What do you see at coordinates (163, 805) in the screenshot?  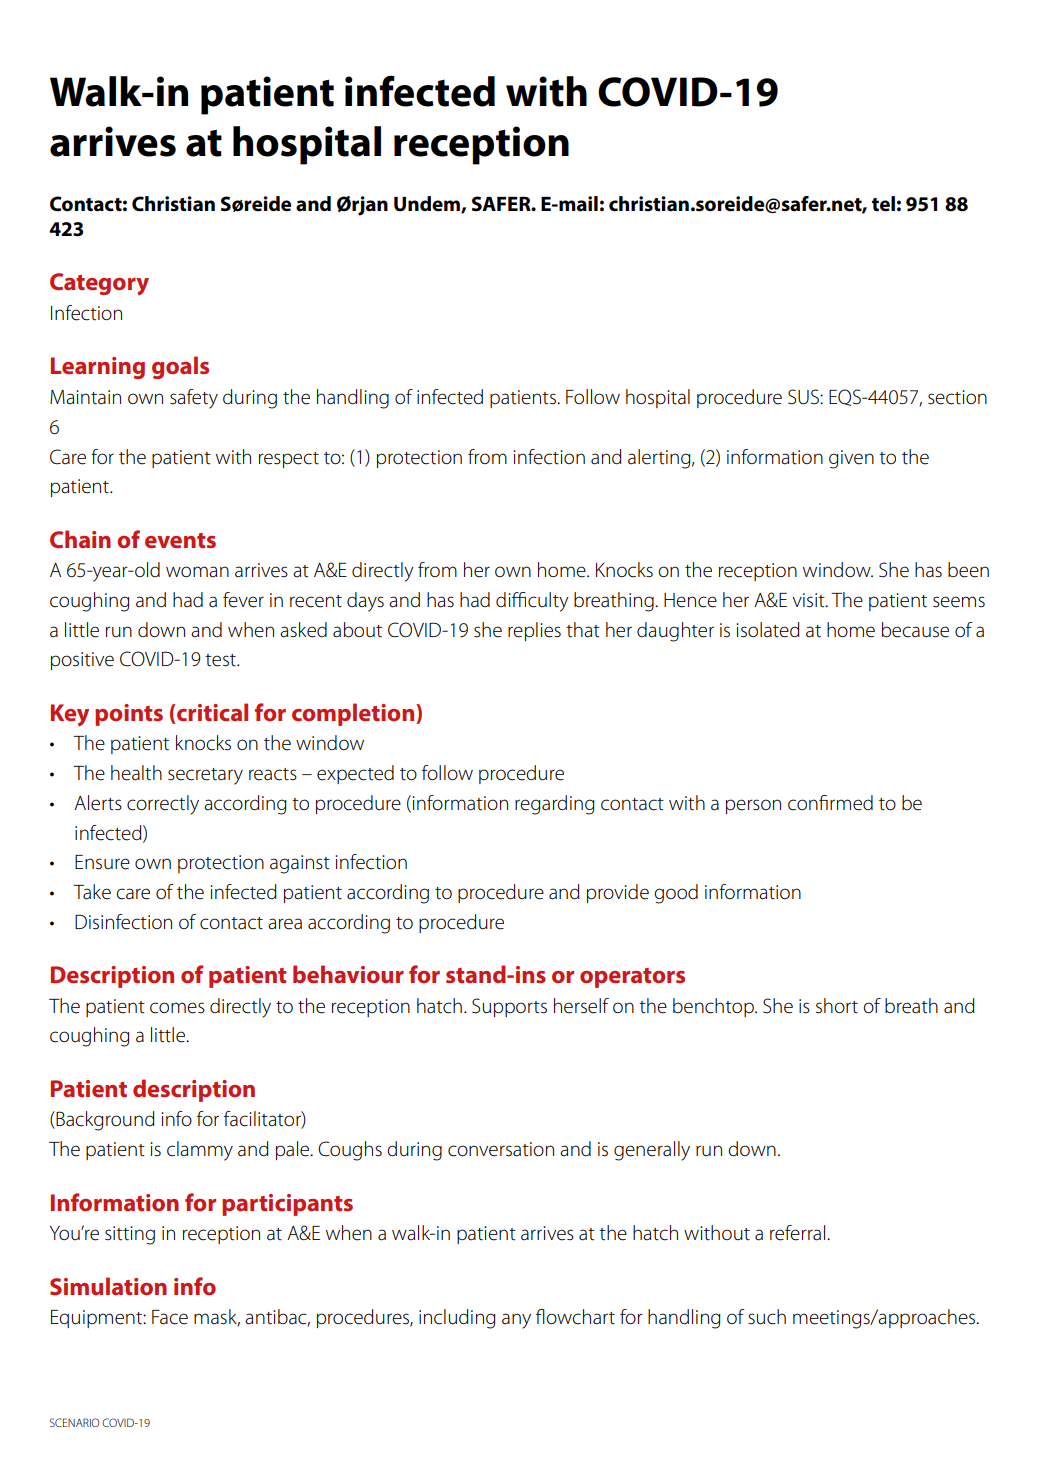 I see `correctly` at bounding box center [163, 805].
